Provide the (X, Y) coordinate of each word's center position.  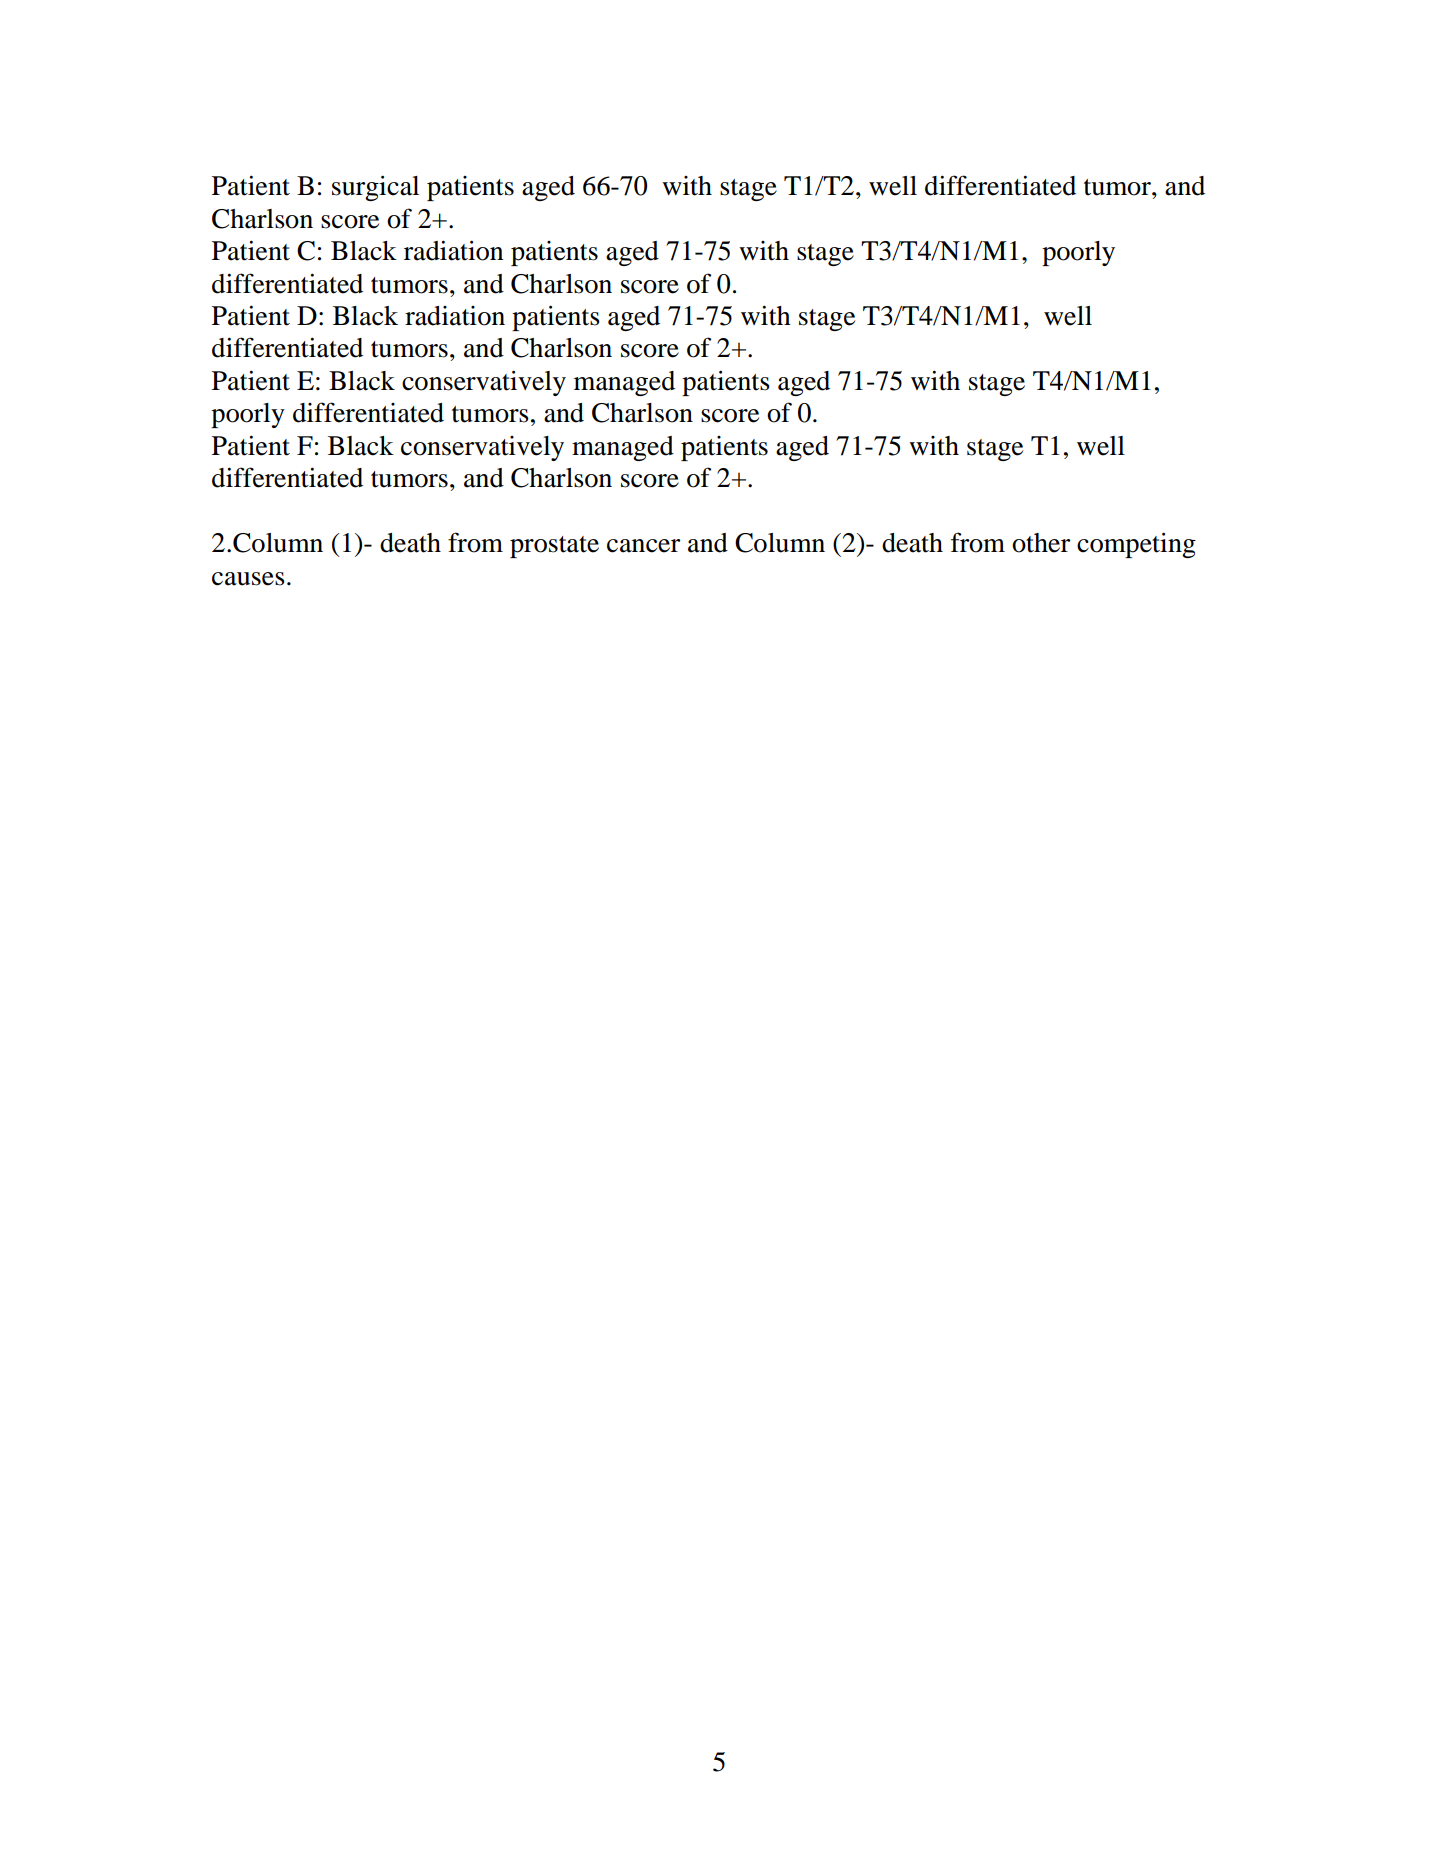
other (1041, 543)
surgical (375, 188)
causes (248, 579)
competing (1136, 545)
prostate (554, 547)
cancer (643, 546)
